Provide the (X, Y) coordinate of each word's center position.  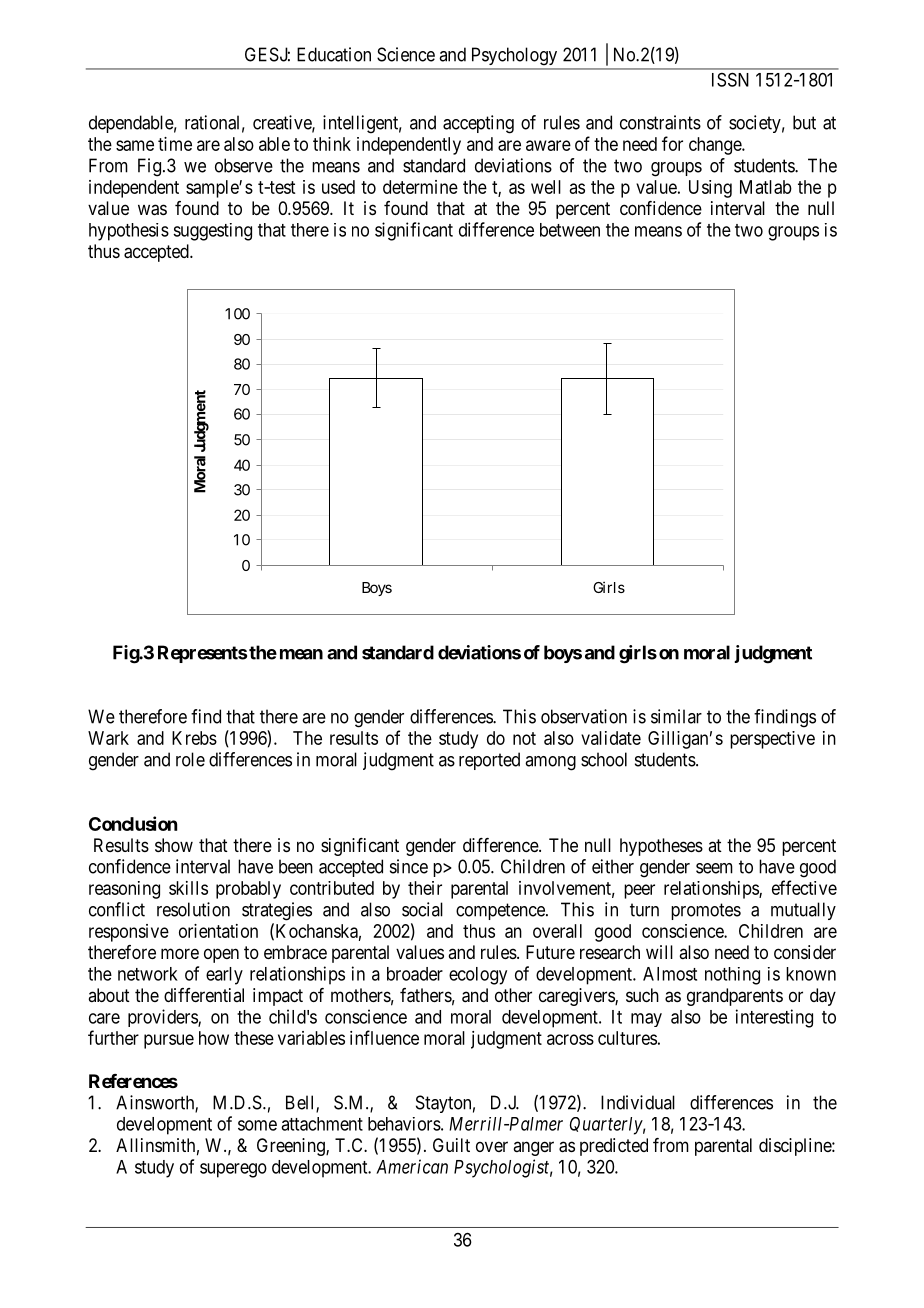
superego (233, 1170)
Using (710, 189)
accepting (478, 124)
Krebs (194, 738)
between (570, 230)
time (175, 144)
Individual (638, 1102)
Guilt (451, 1145)
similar (676, 716)
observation (584, 716)
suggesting (212, 232)
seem (714, 868)
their (425, 888)
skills (188, 888)
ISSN (730, 79)
